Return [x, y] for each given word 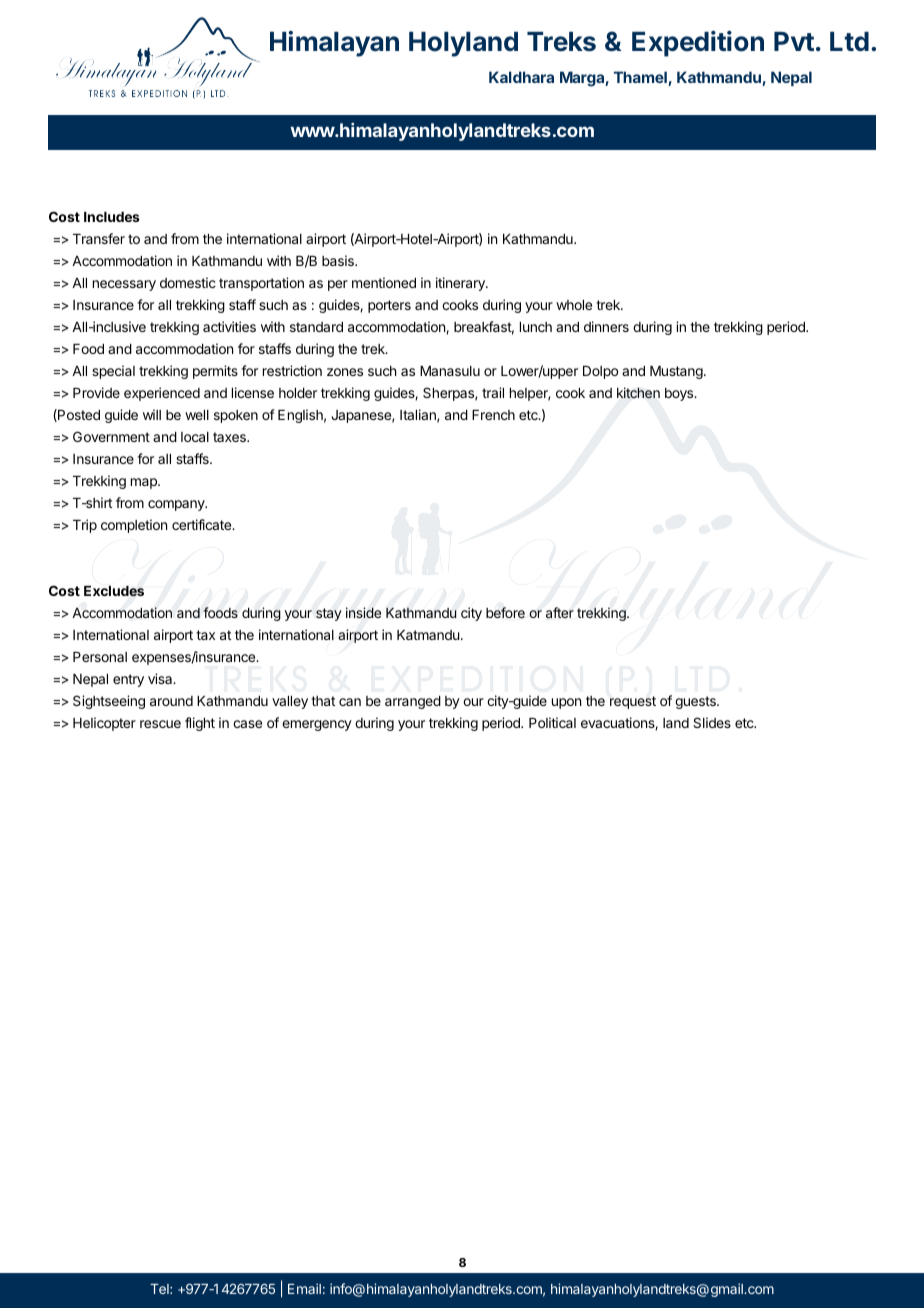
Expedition [698, 44]
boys [680, 394]
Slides [712, 722]
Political [552, 722]
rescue [160, 724]
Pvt [794, 41]
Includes [112, 217]
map [145, 483]
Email [304, 1288]
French [493, 415]
